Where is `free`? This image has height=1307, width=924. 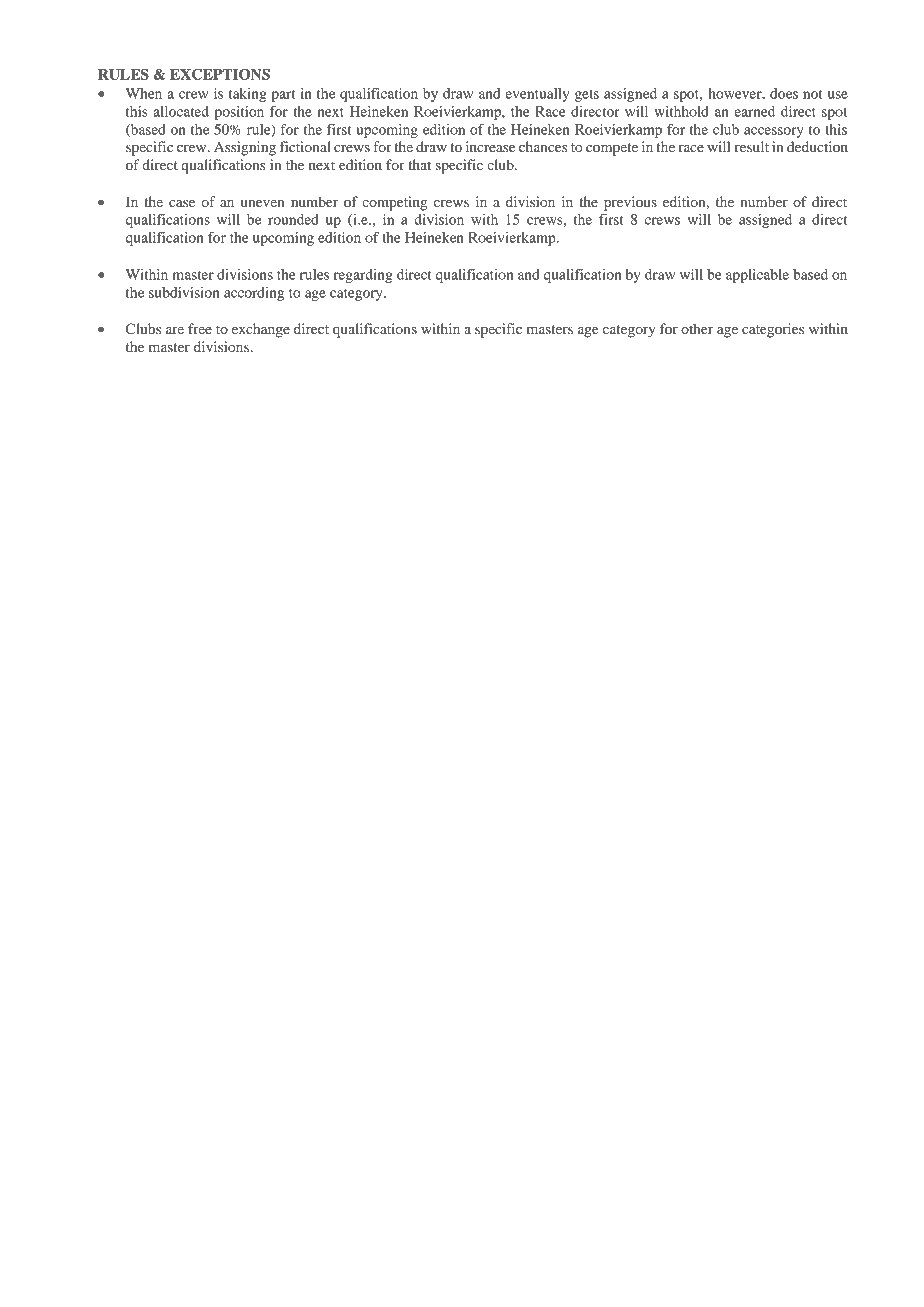
free is located at coordinates (200, 328).
